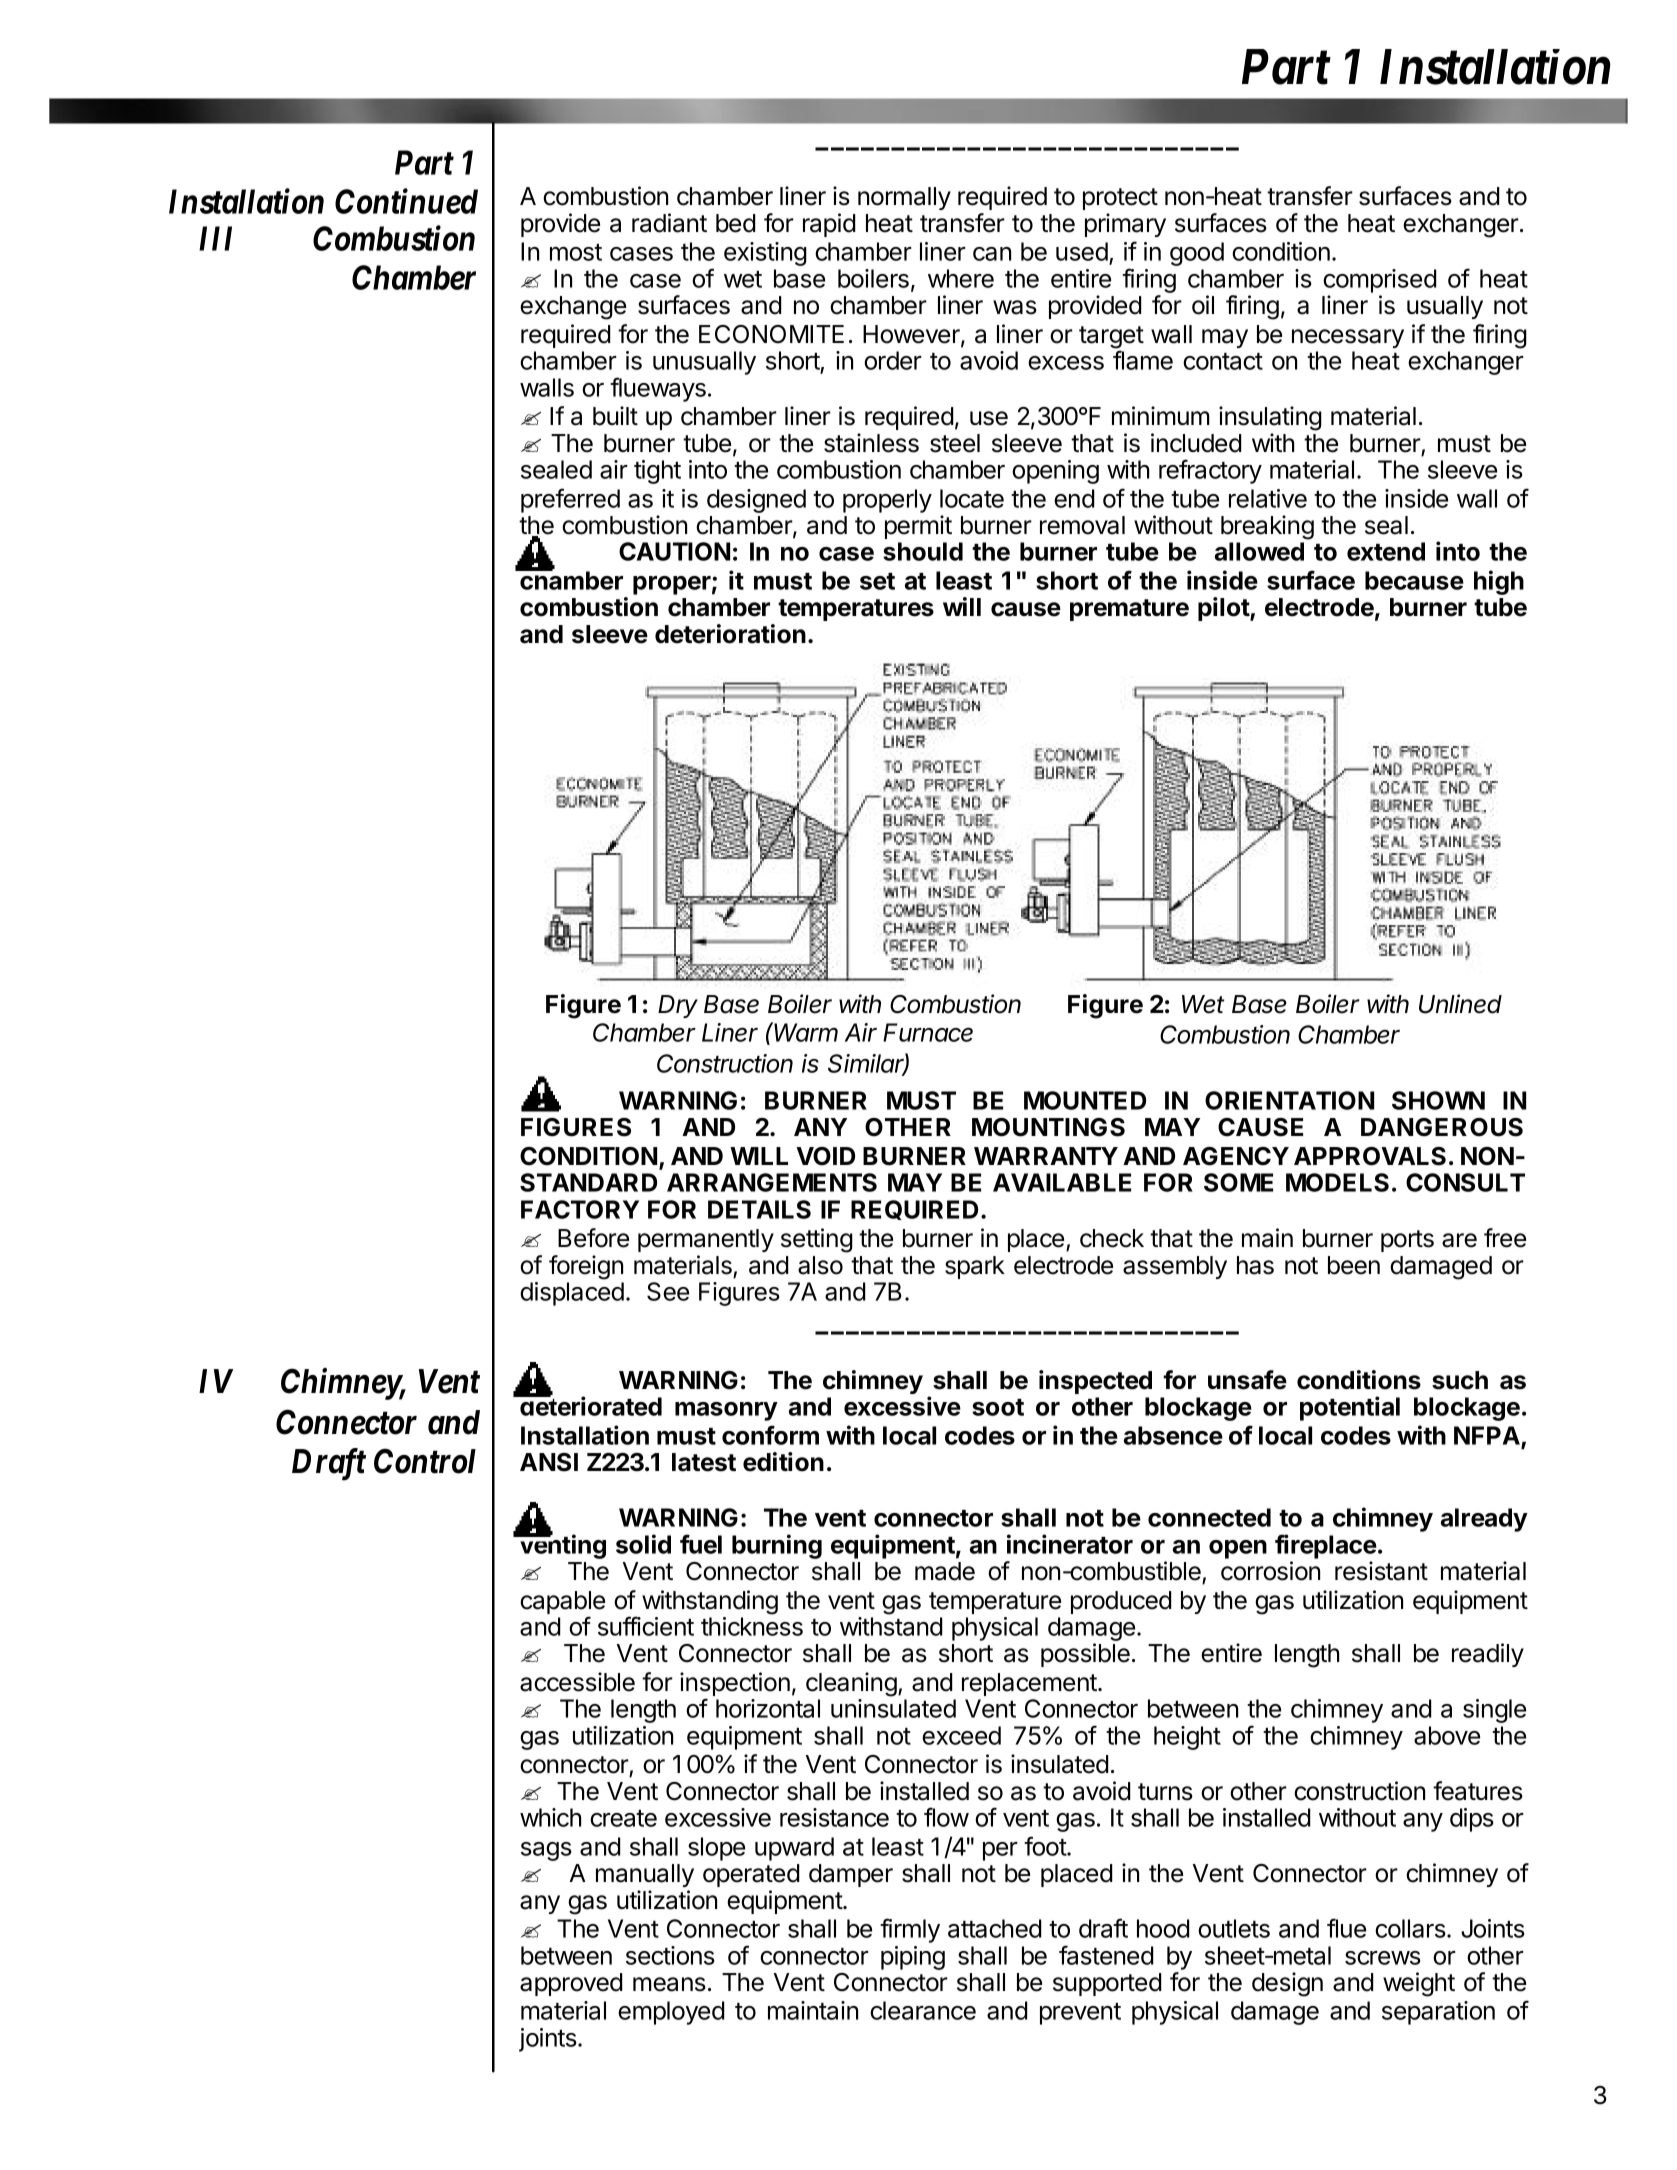 The height and width of the document is (2170, 1677). Describe the element at coordinates (923, 551) in the document. I see `should` at that location.
